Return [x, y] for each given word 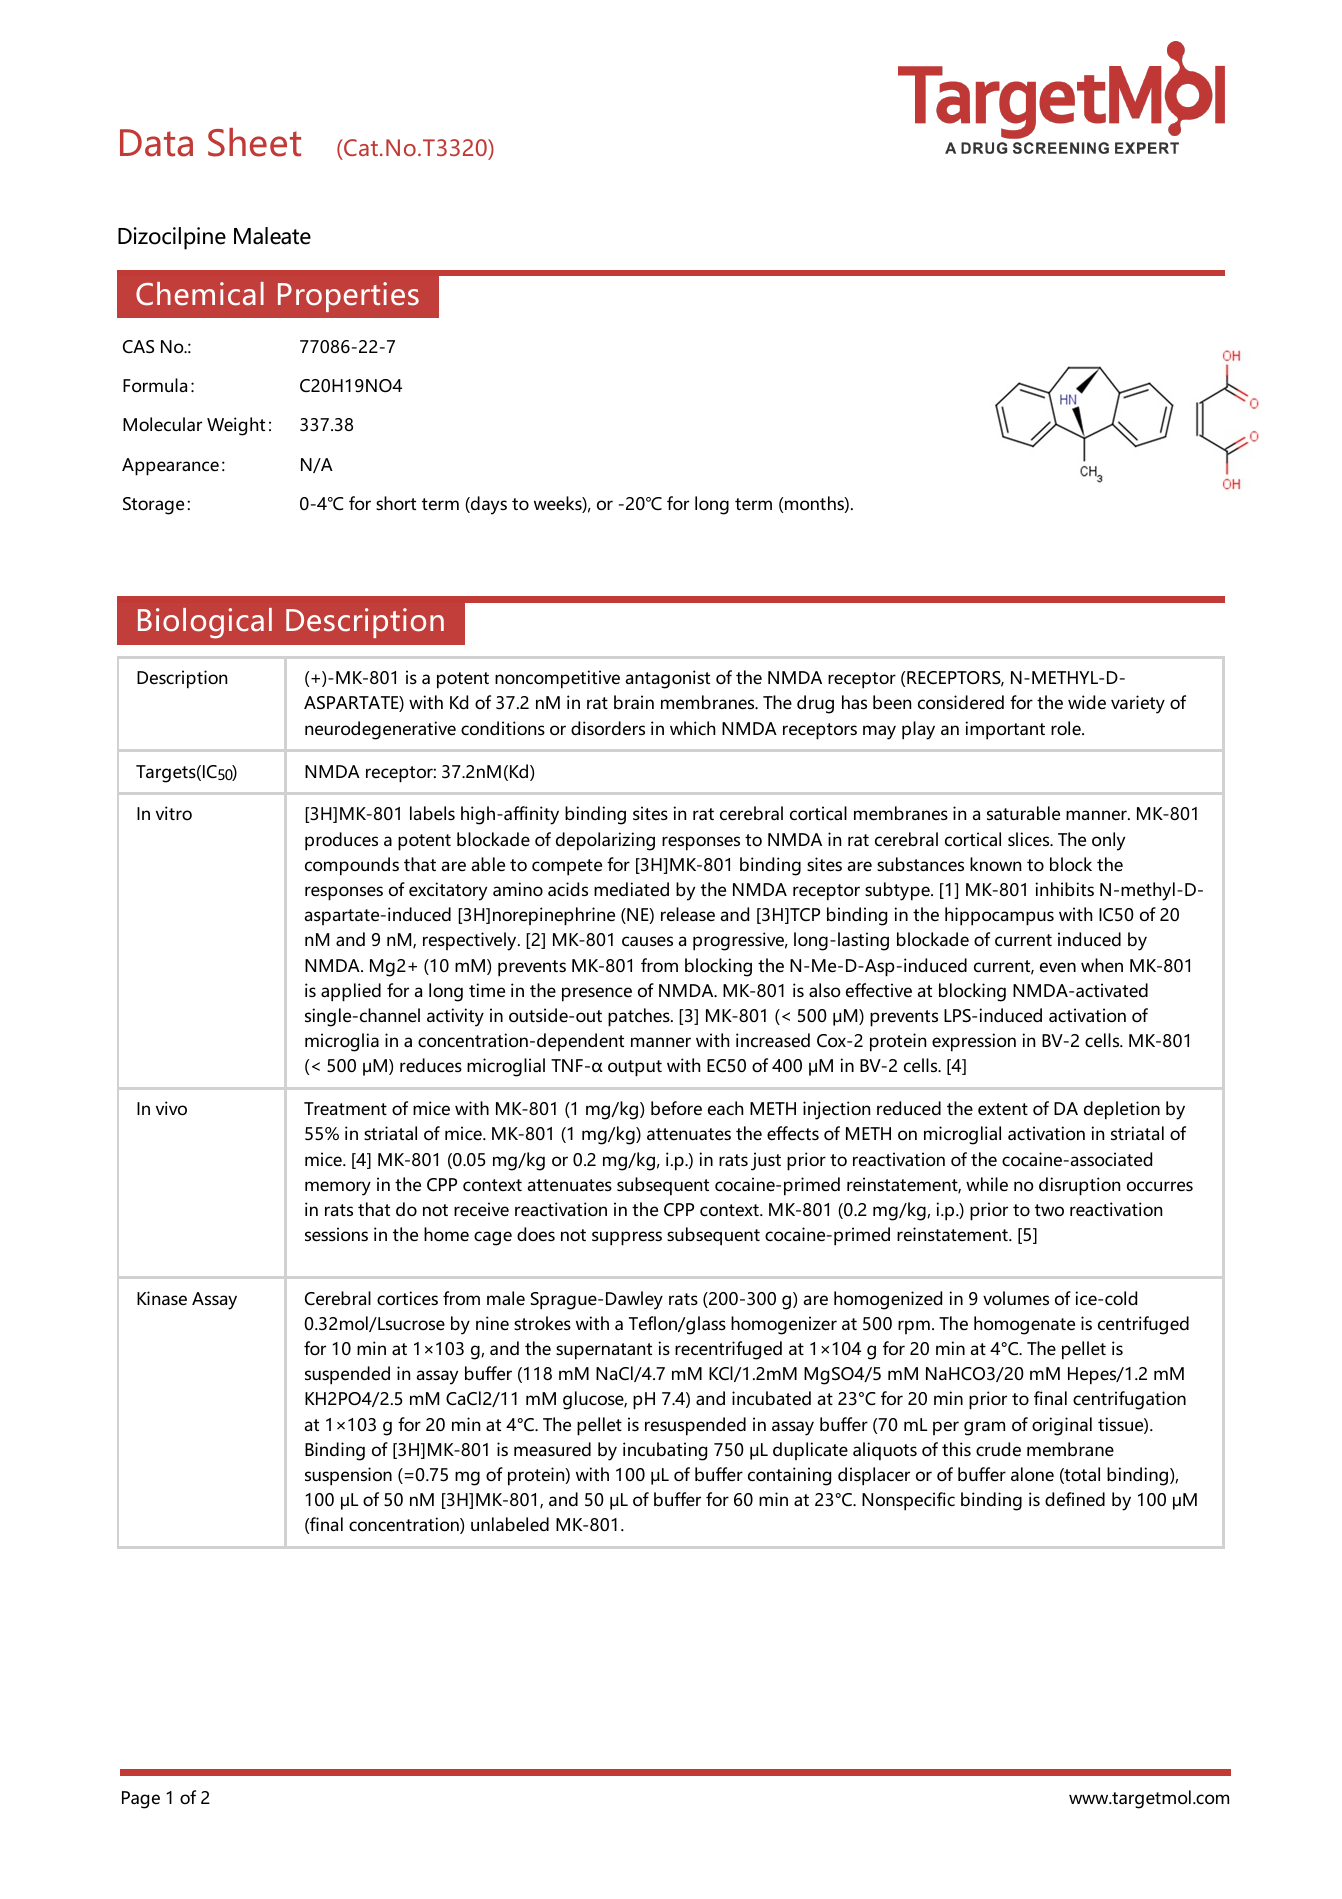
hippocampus [999, 916]
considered [961, 702]
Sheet [254, 142]
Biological [205, 623]
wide [1087, 702]
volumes [1016, 1298]
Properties [348, 297]
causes [647, 941]
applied [351, 992]
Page [141, 1800]
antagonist [667, 679]
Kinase [162, 1298]
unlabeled [510, 1524]
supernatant [604, 1351]
